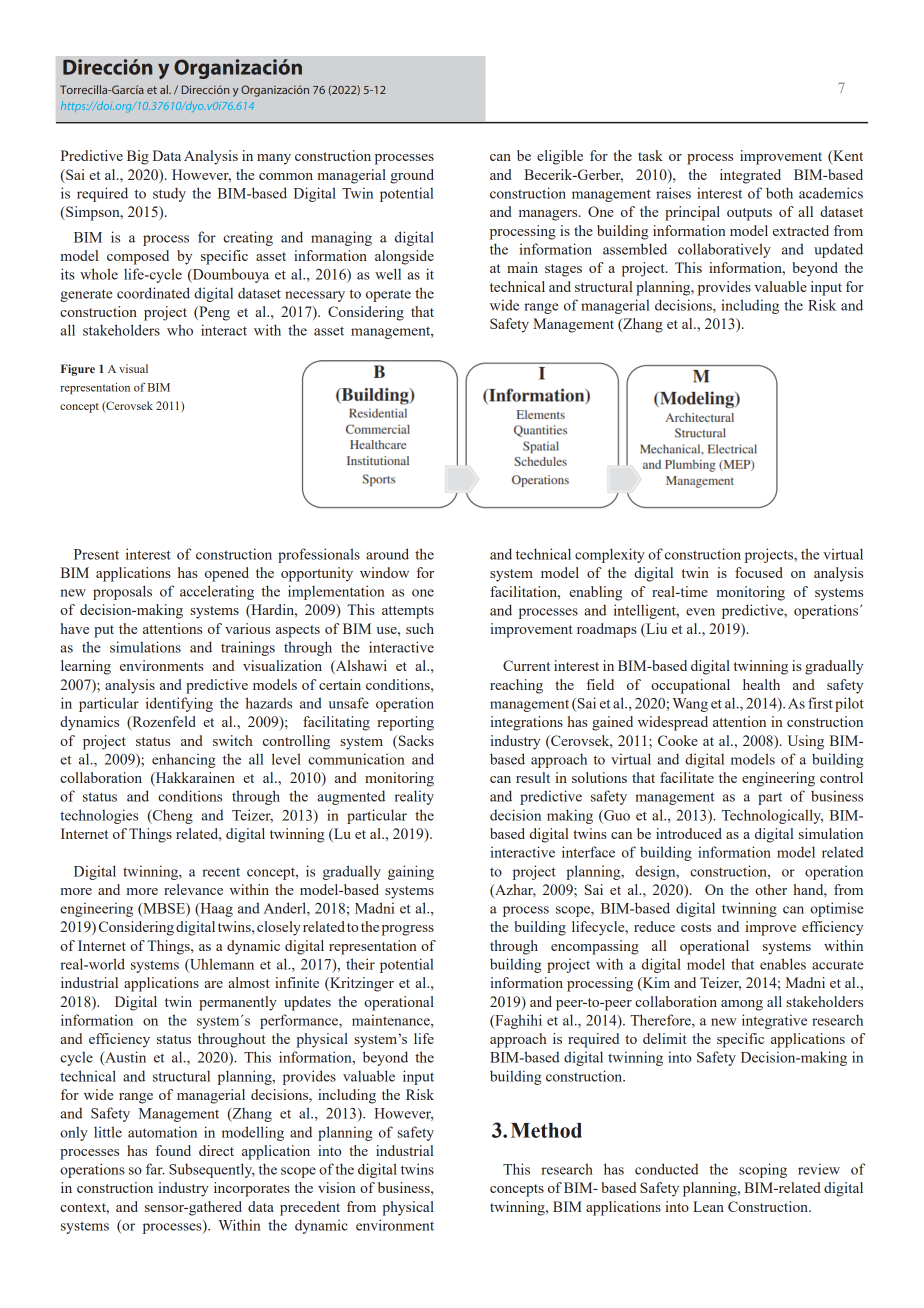  I want to click on scoping, so click(763, 1170).
